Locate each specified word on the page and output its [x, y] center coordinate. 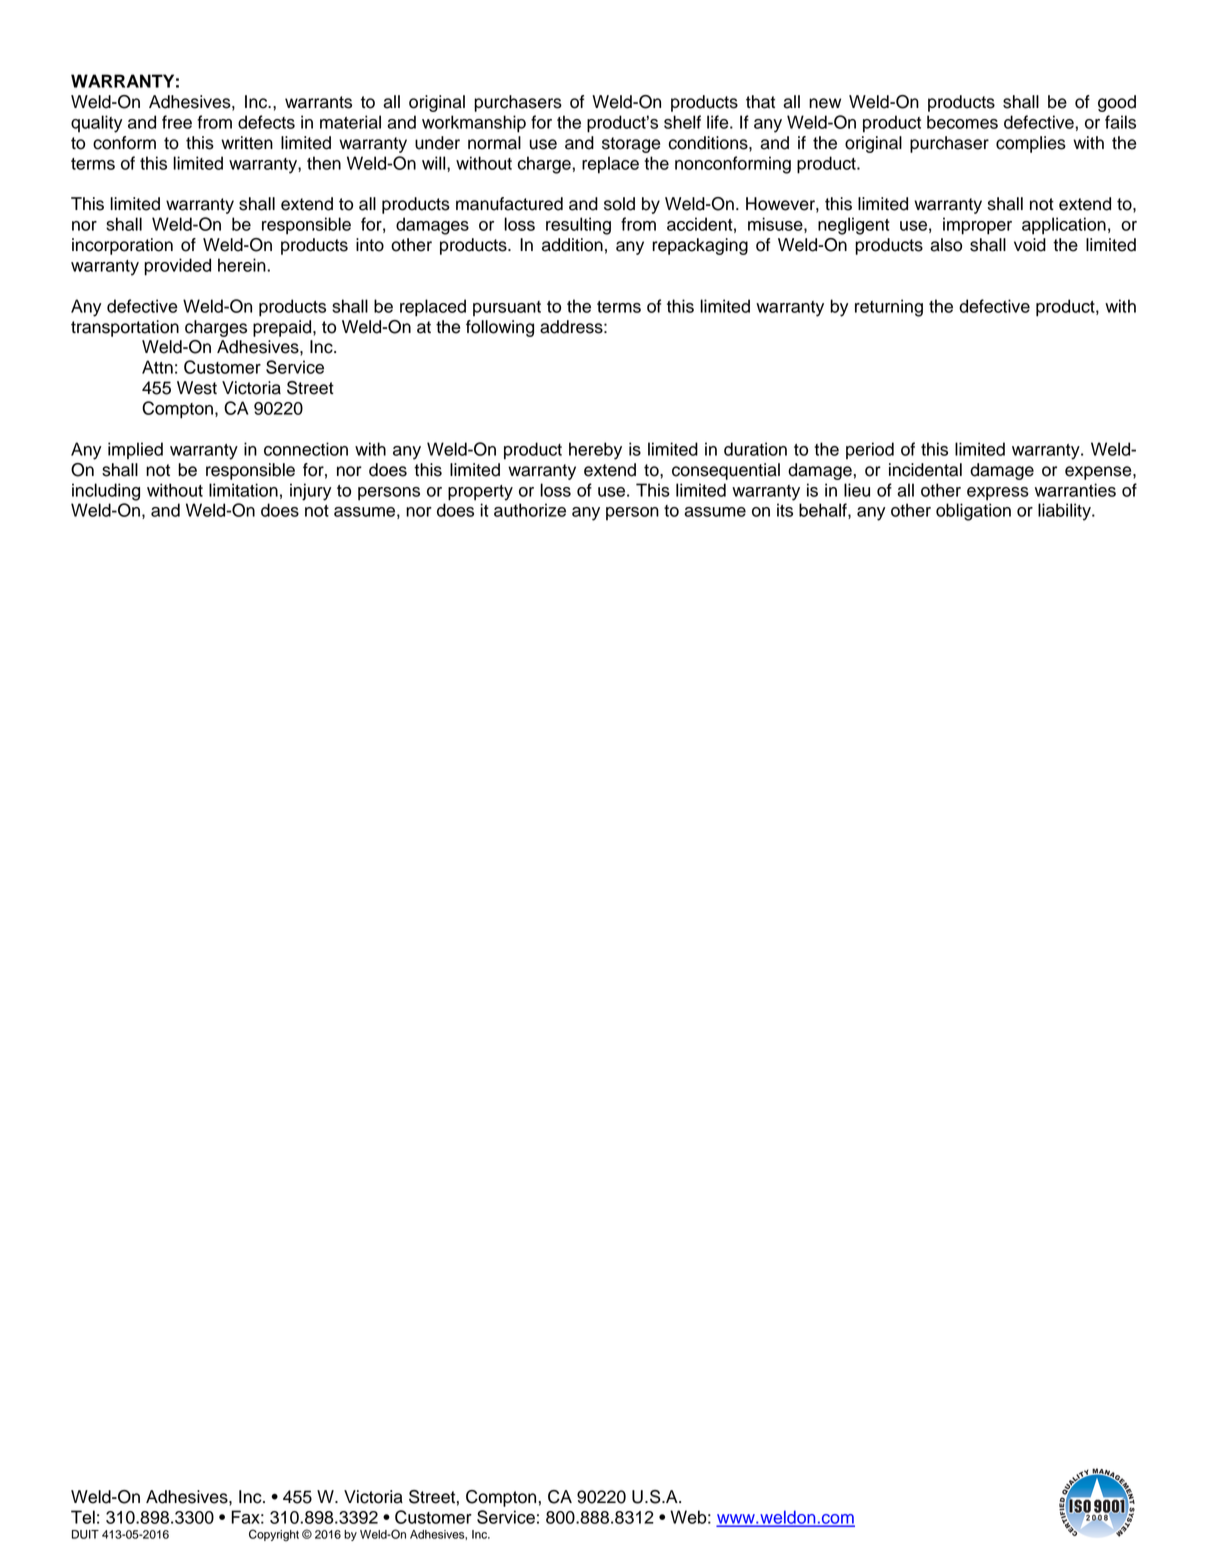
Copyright [274, 1535]
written [247, 143]
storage [631, 145]
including [106, 492]
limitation [243, 490]
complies [1031, 144]
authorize [530, 510]
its [785, 510]
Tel [83, 1517]
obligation [973, 512]
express [998, 494]
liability [1065, 512]
